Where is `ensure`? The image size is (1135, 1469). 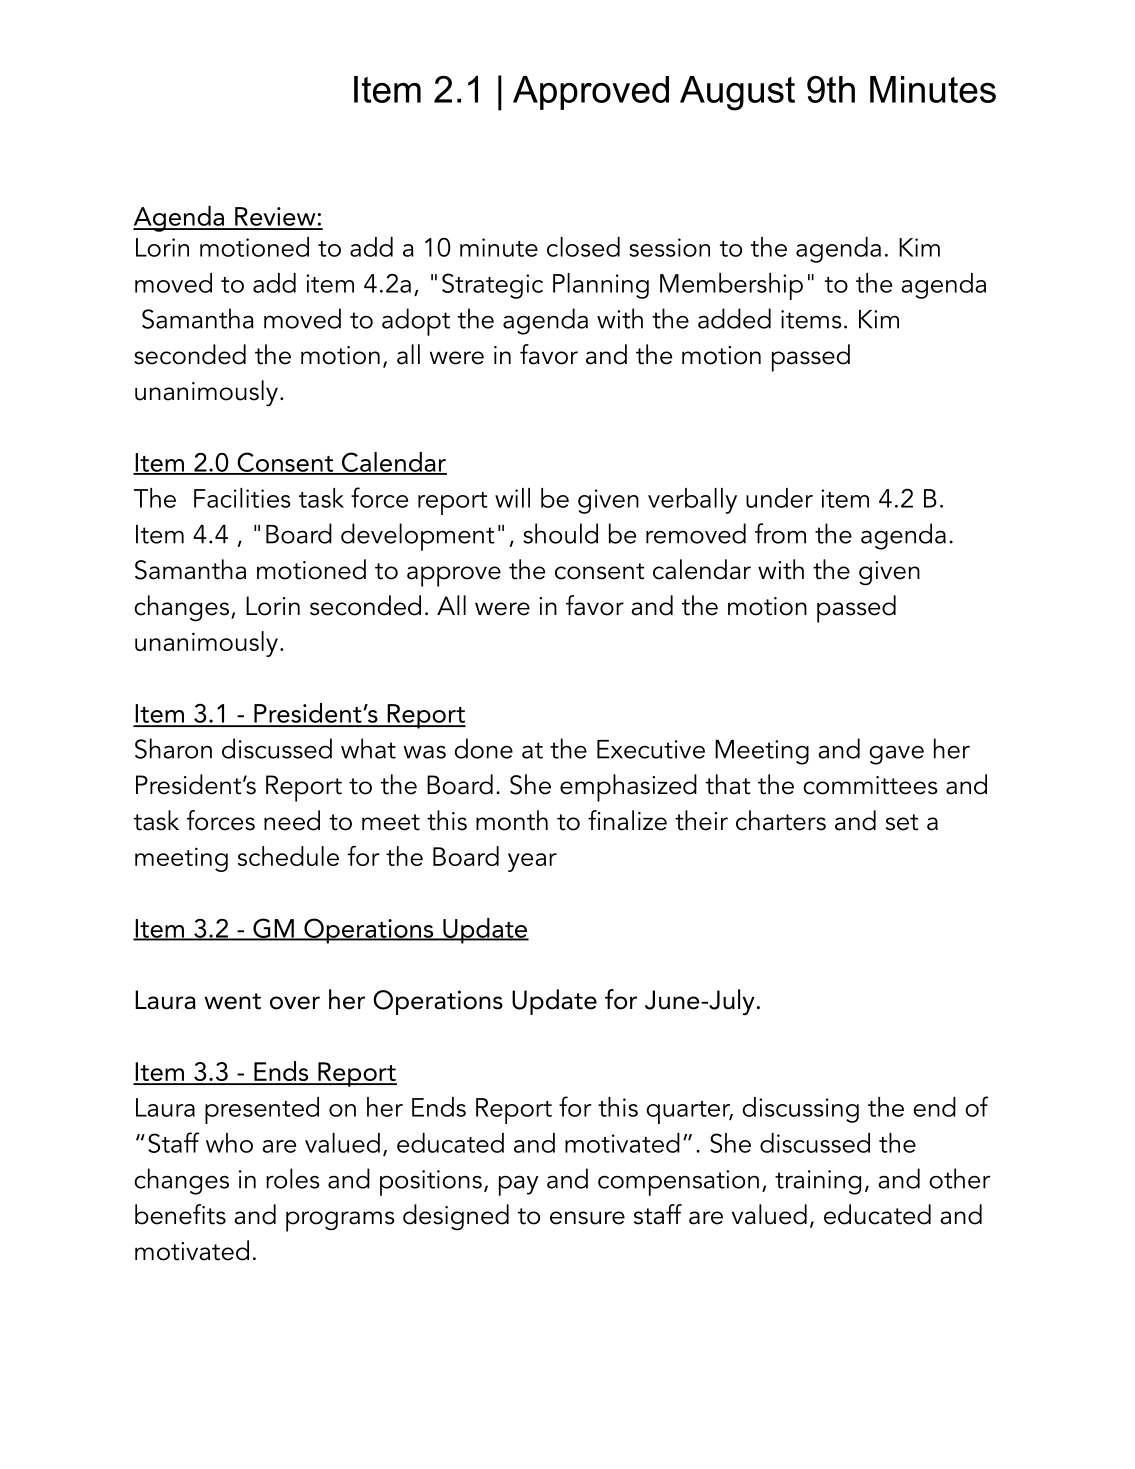
ensure is located at coordinates (587, 1218).
